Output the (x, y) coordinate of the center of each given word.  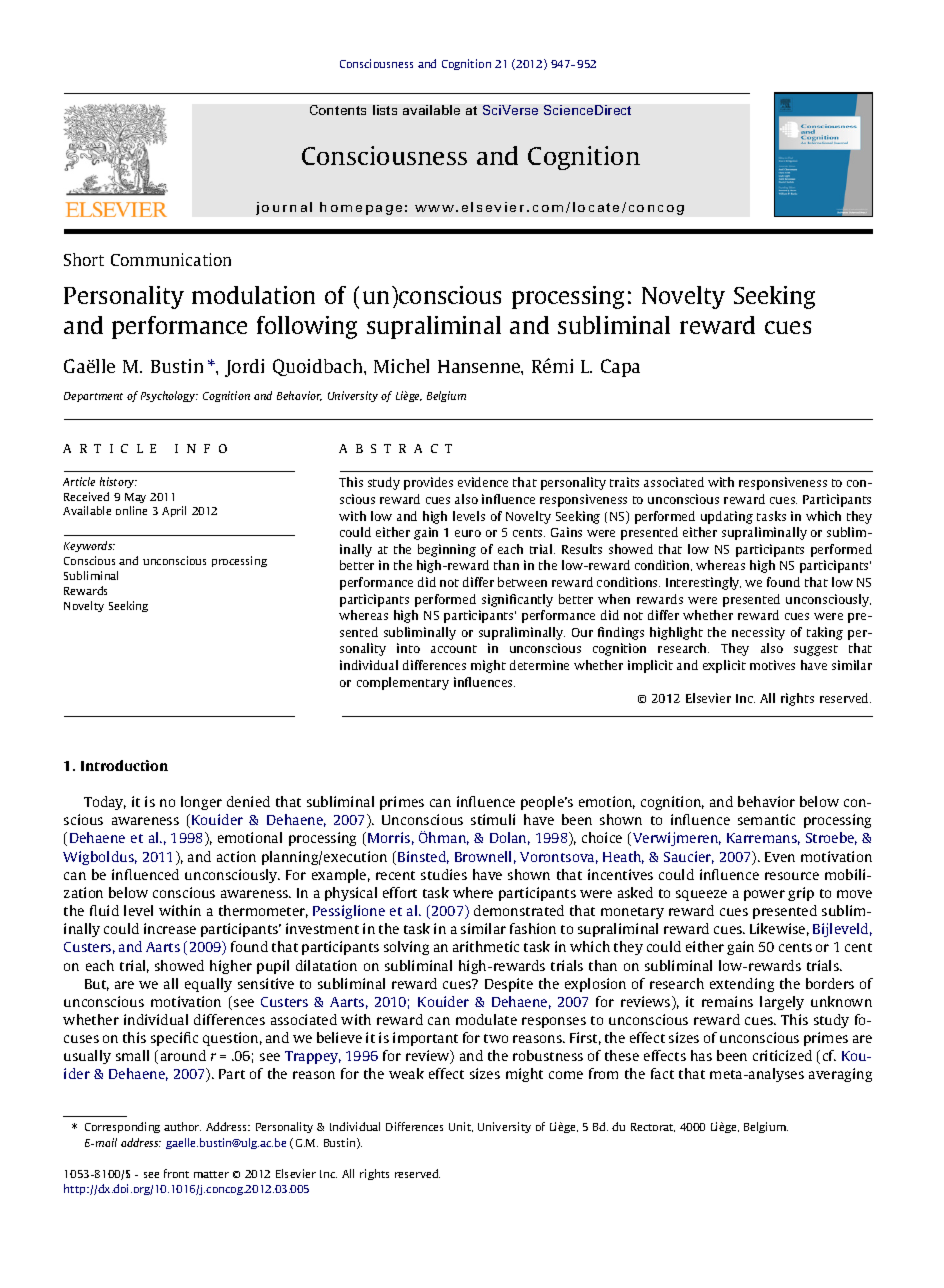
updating (727, 517)
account (454, 649)
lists (385, 110)
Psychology (169, 396)
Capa (620, 368)
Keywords (89, 546)
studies (444, 874)
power (764, 895)
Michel (401, 366)
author (182, 1126)
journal (284, 208)
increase (170, 928)
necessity (758, 633)
